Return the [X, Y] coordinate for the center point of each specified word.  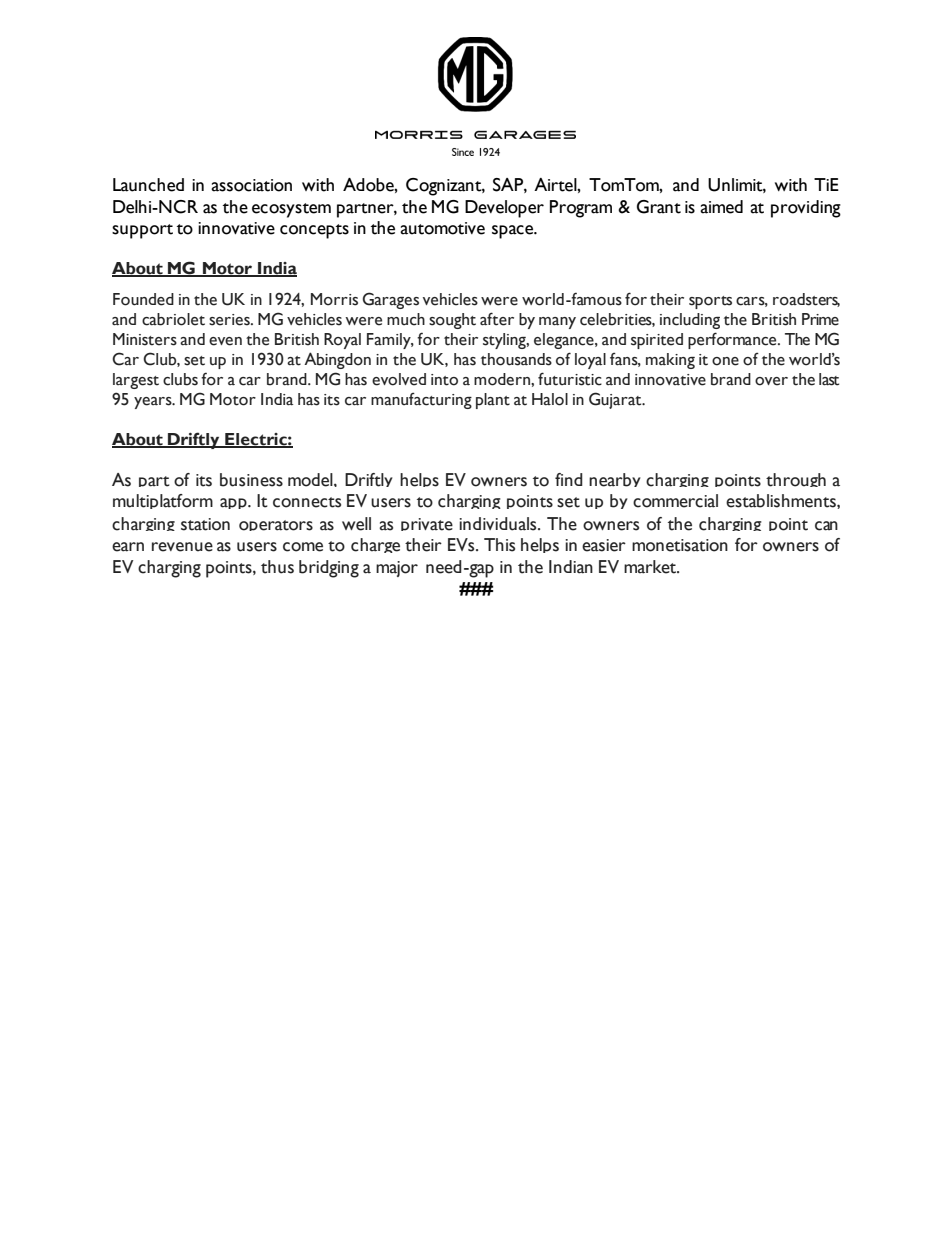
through [796, 480]
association [251, 185]
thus [277, 567]
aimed [721, 207]
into [444, 380]
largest [136, 381]
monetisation [680, 545]
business [251, 480]
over [771, 381]
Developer [504, 209]
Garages [391, 300]
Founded [143, 299]
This [499, 545]
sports [710, 302]
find [569, 479]
